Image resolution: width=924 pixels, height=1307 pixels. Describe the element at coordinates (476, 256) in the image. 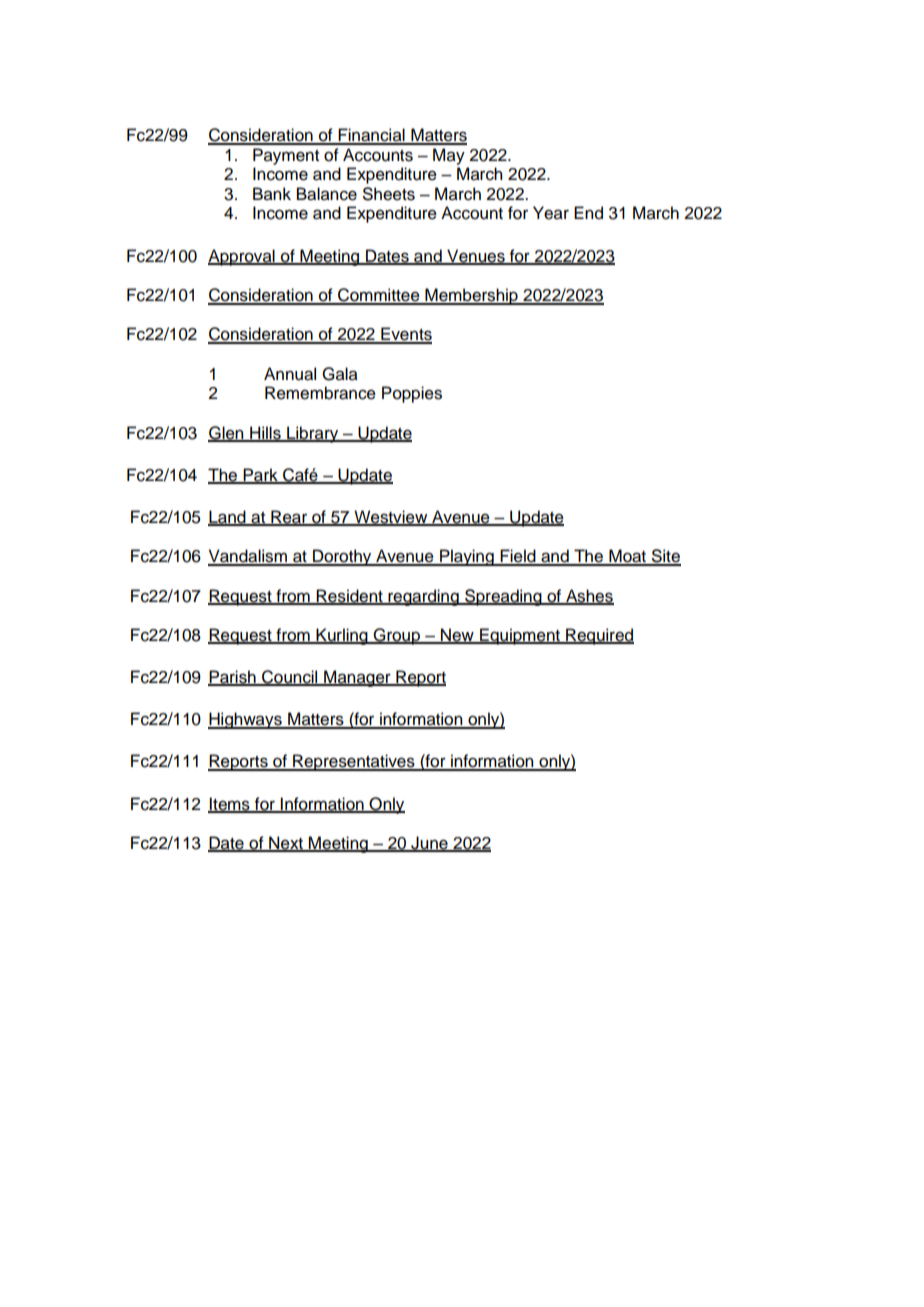

I see `Venues` at that location.
